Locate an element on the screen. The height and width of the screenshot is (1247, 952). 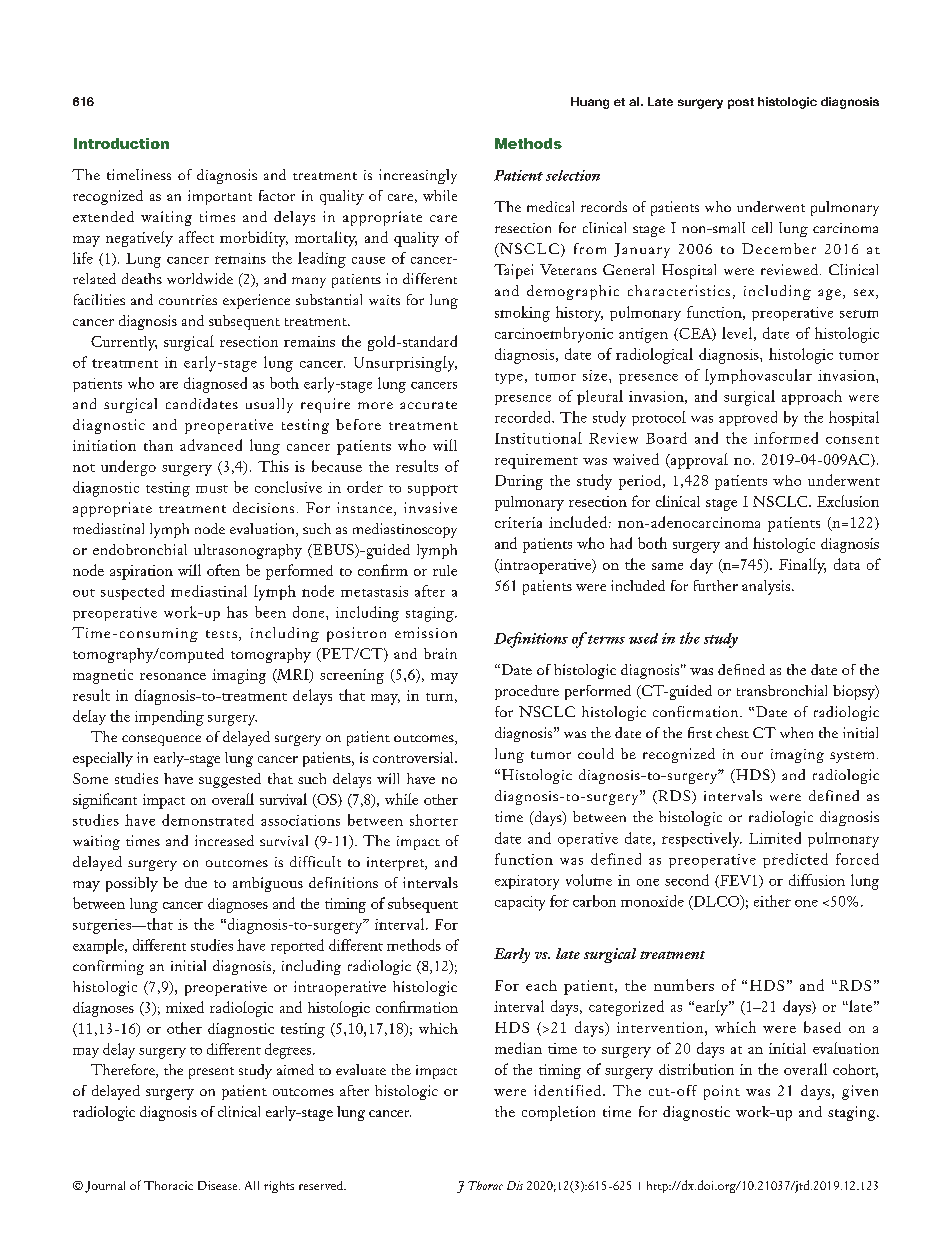
analysis is located at coordinates (767, 587).
